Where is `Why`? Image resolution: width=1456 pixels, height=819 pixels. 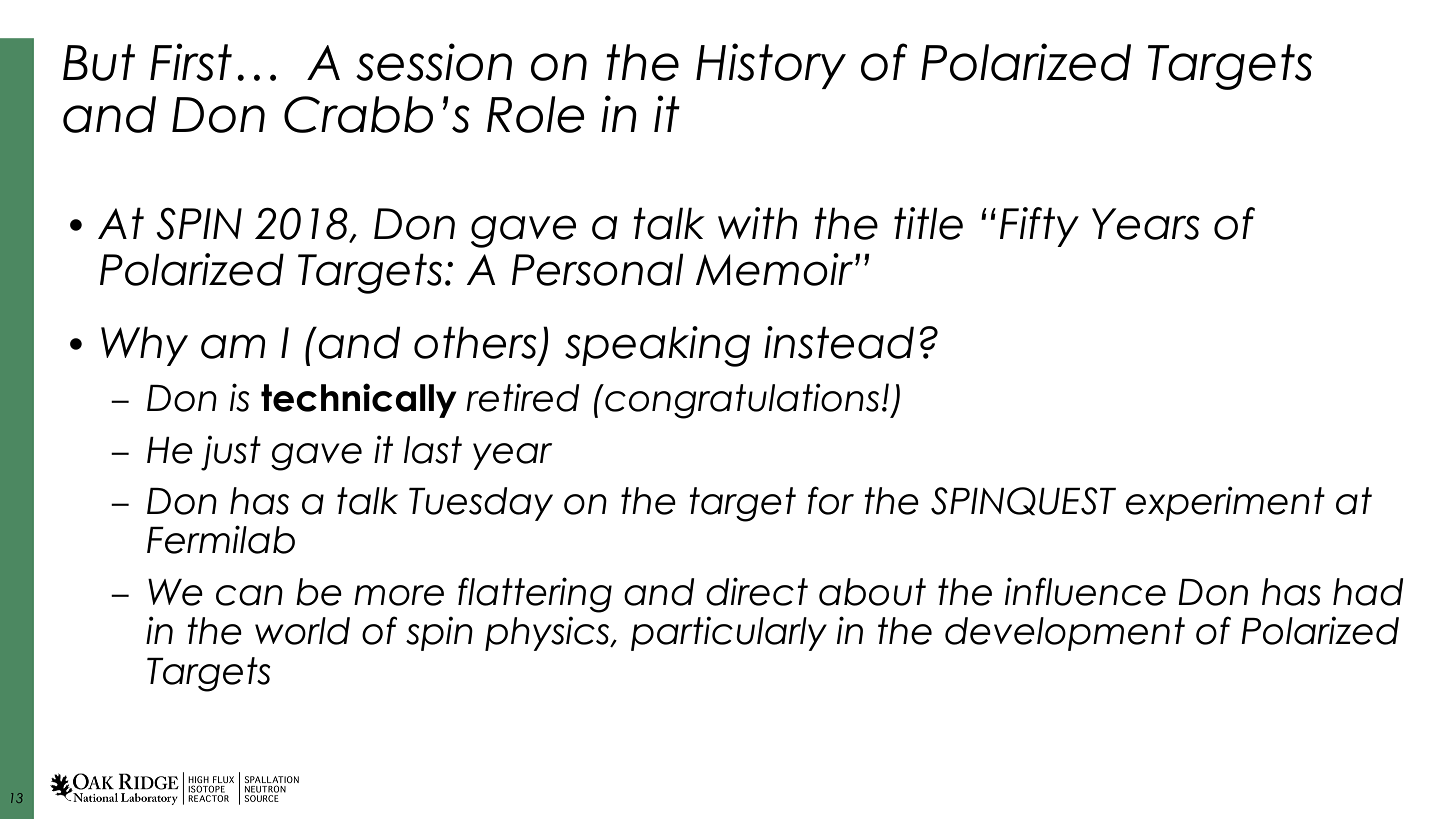
Why is located at coordinates (144, 346).
